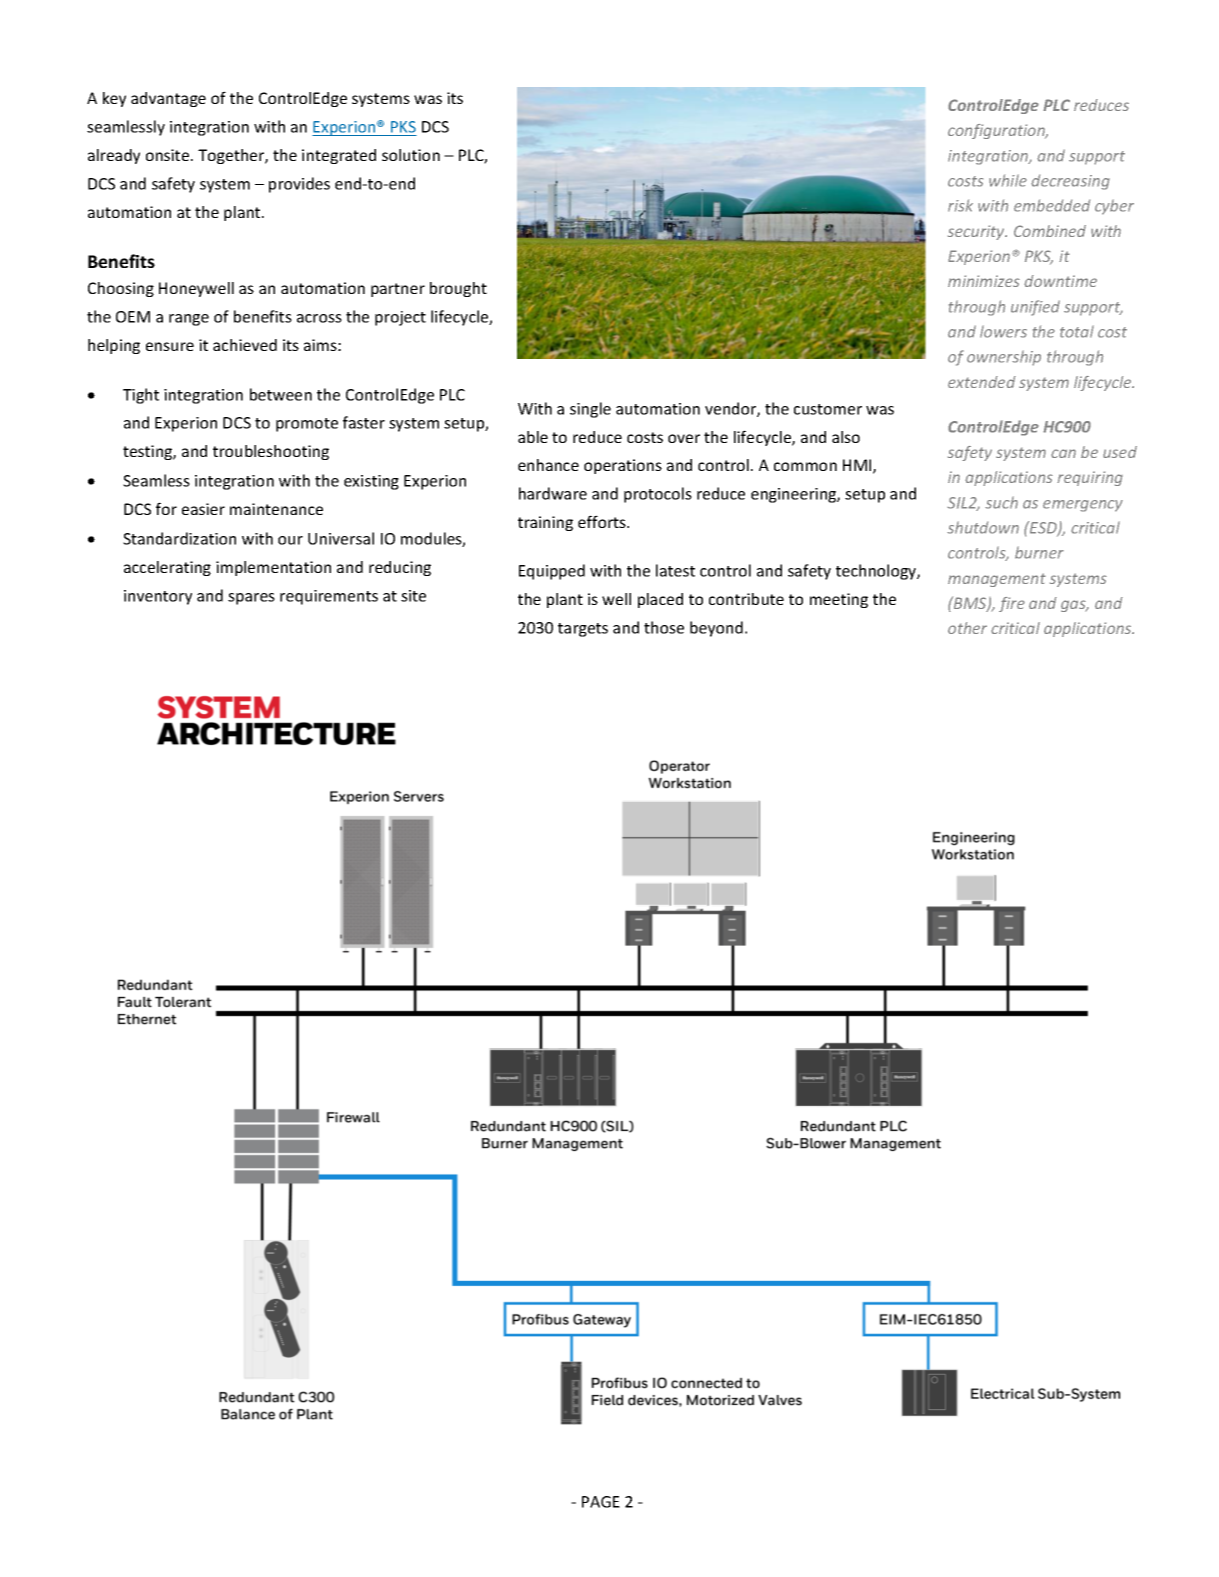 The height and width of the page is (1577, 1219). What do you see at coordinates (411, 155) in the page?
I see `solution` at bounding box center [411, 155].
